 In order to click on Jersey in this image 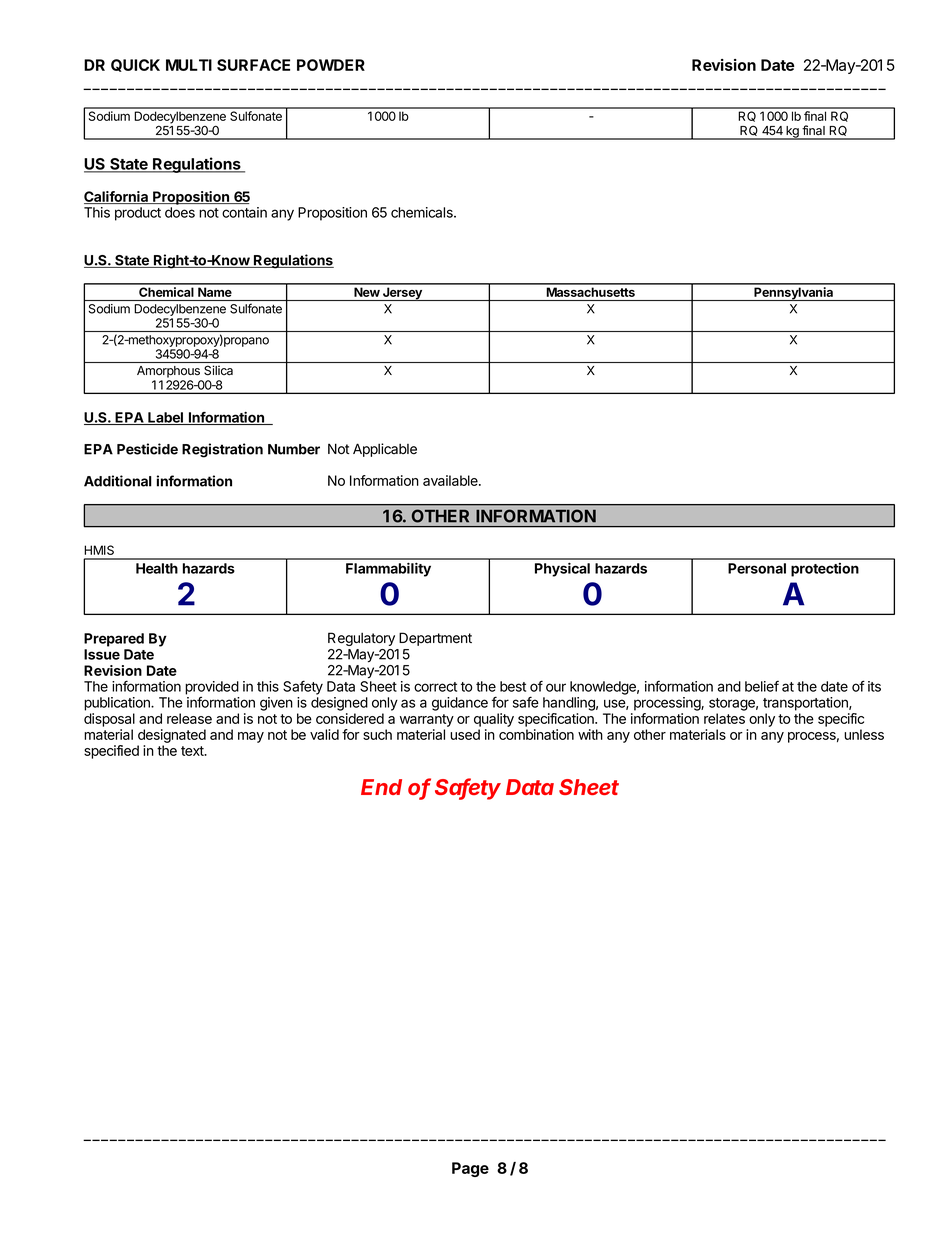, I will do `click(402, 294)`.
